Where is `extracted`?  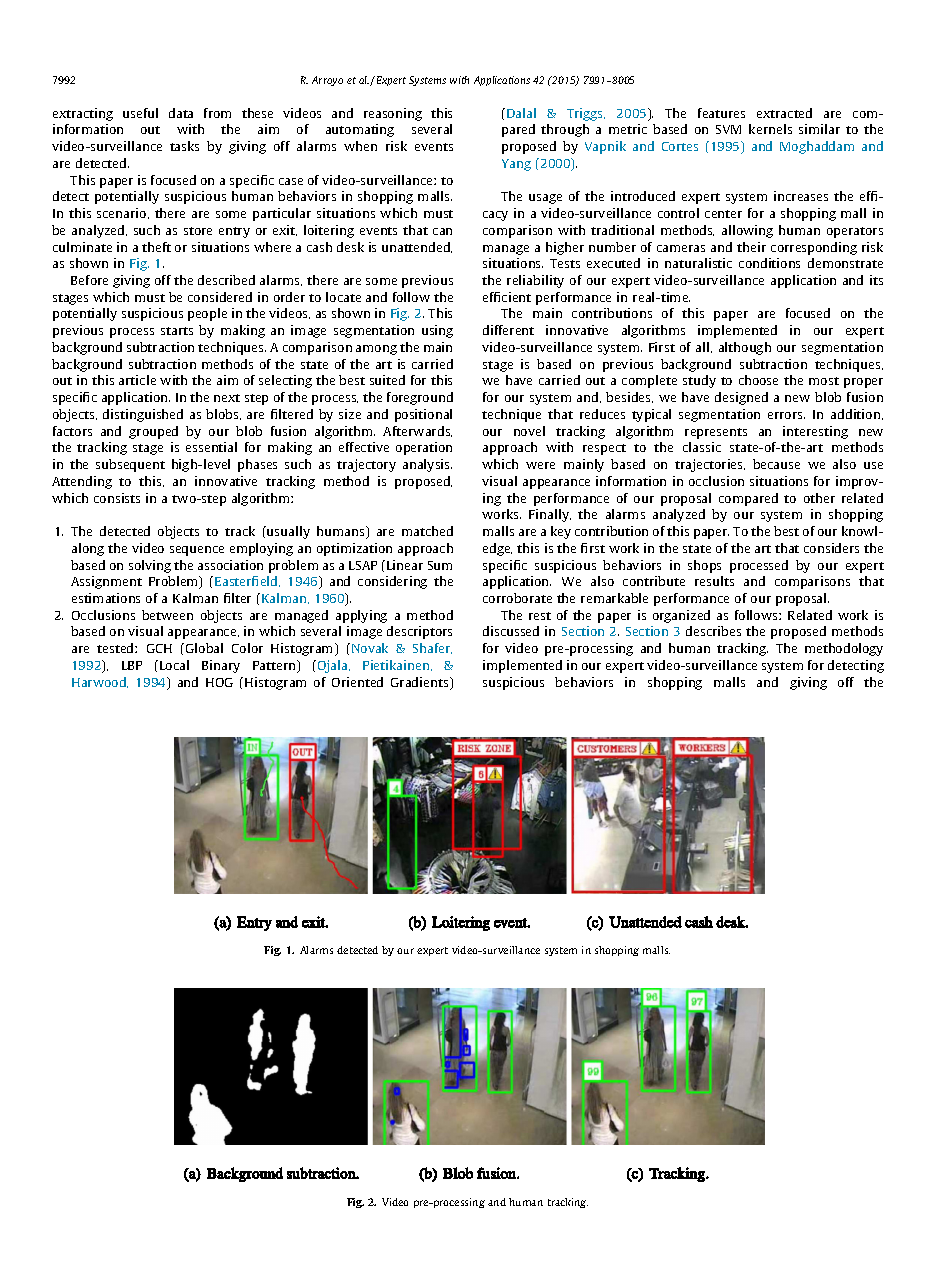 extracted is located at coordinates (784, 113).
